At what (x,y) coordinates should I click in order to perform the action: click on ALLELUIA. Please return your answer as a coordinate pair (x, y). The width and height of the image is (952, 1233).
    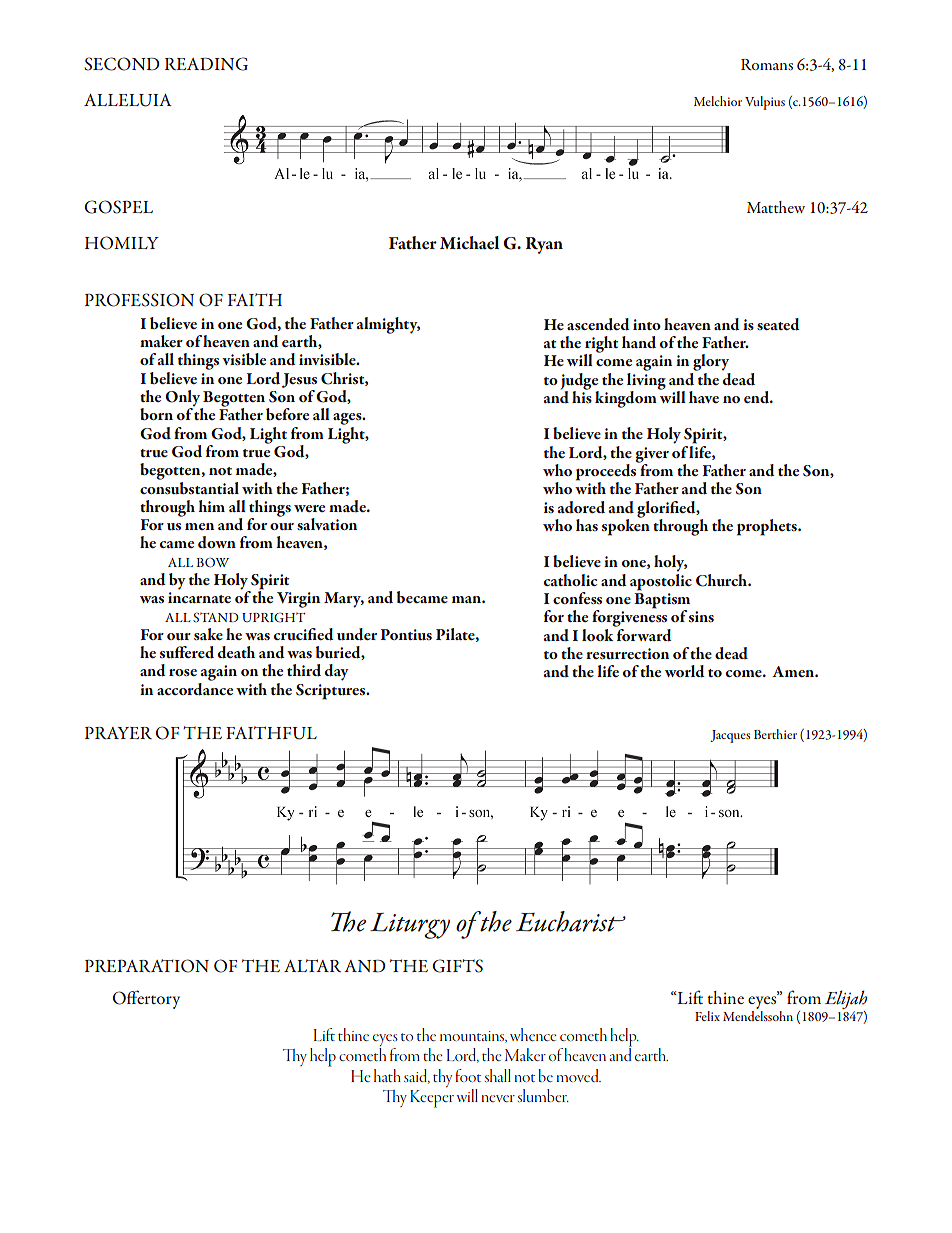
    Looking at the image, I should click on (128, 100).
